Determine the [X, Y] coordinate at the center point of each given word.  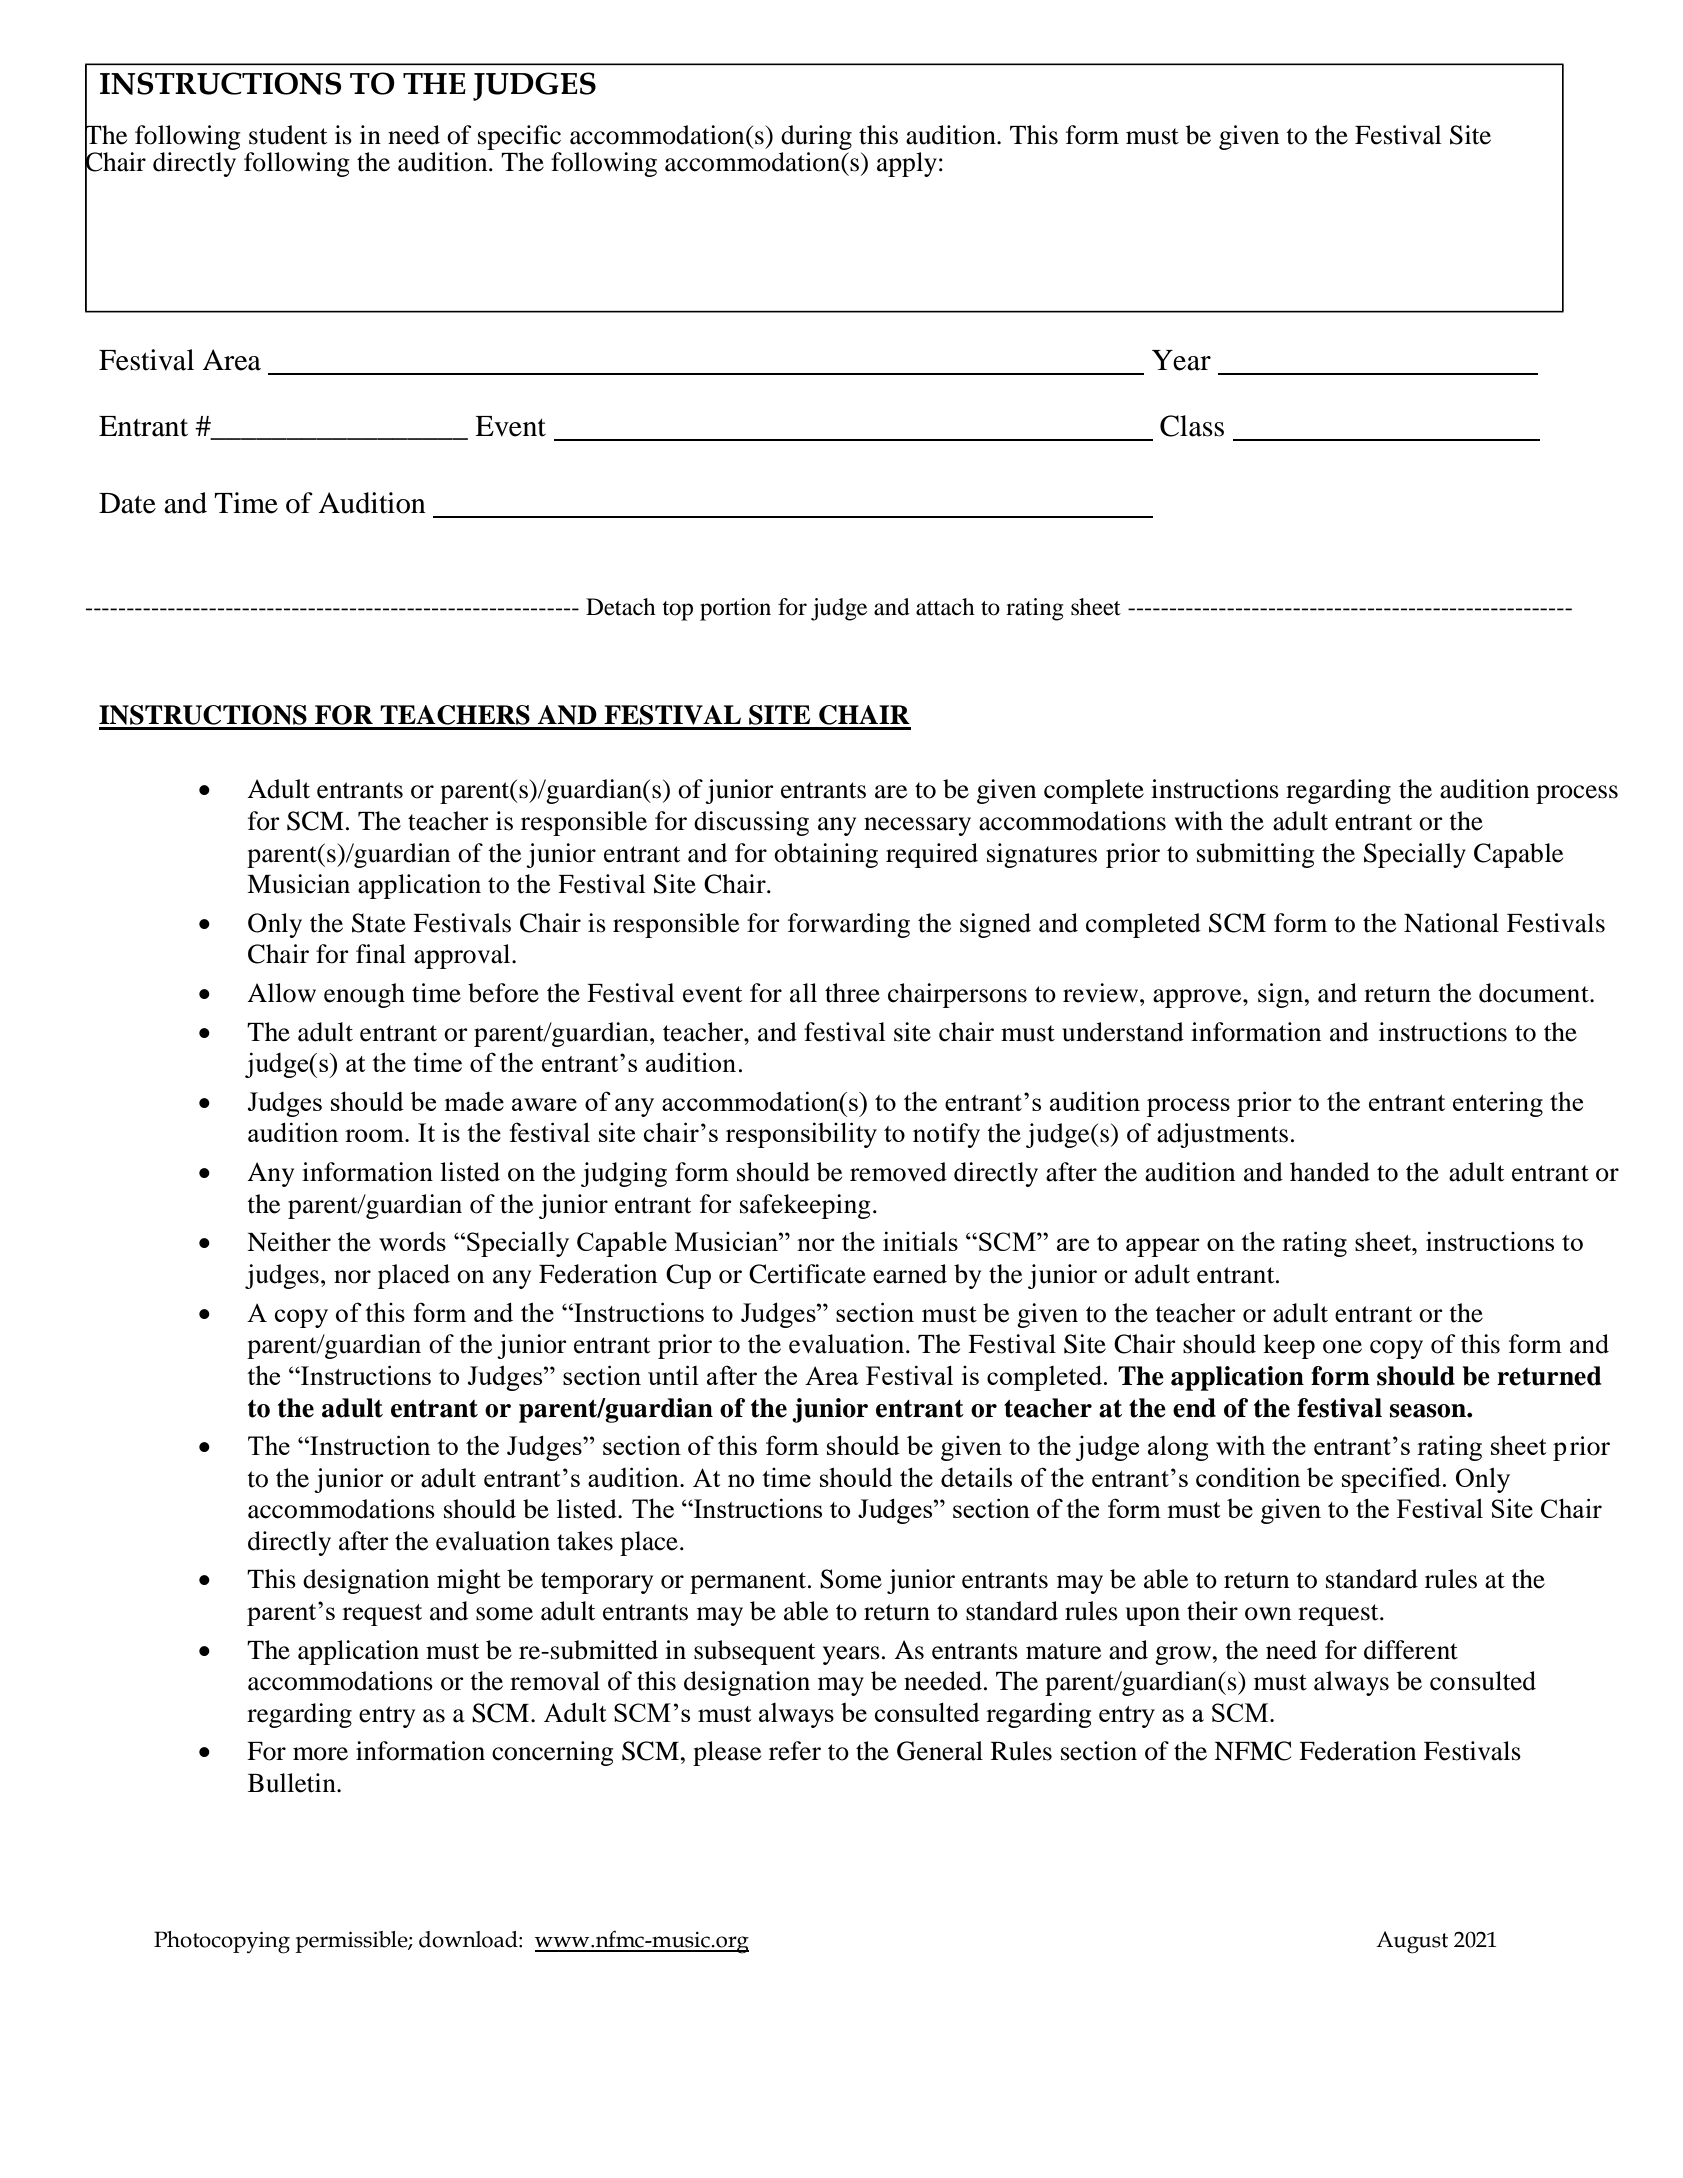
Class [1192, 426]
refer [795, 1751]
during [816, 137]
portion [735, 609]
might [469, 1581]
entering [1498, 1104]
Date [127, 503]
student [288, 135]
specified [1391, 1480]
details [976, 1477]
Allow [281, 993]
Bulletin [293, 1783]
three [852, 993]
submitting [1256, 855]
